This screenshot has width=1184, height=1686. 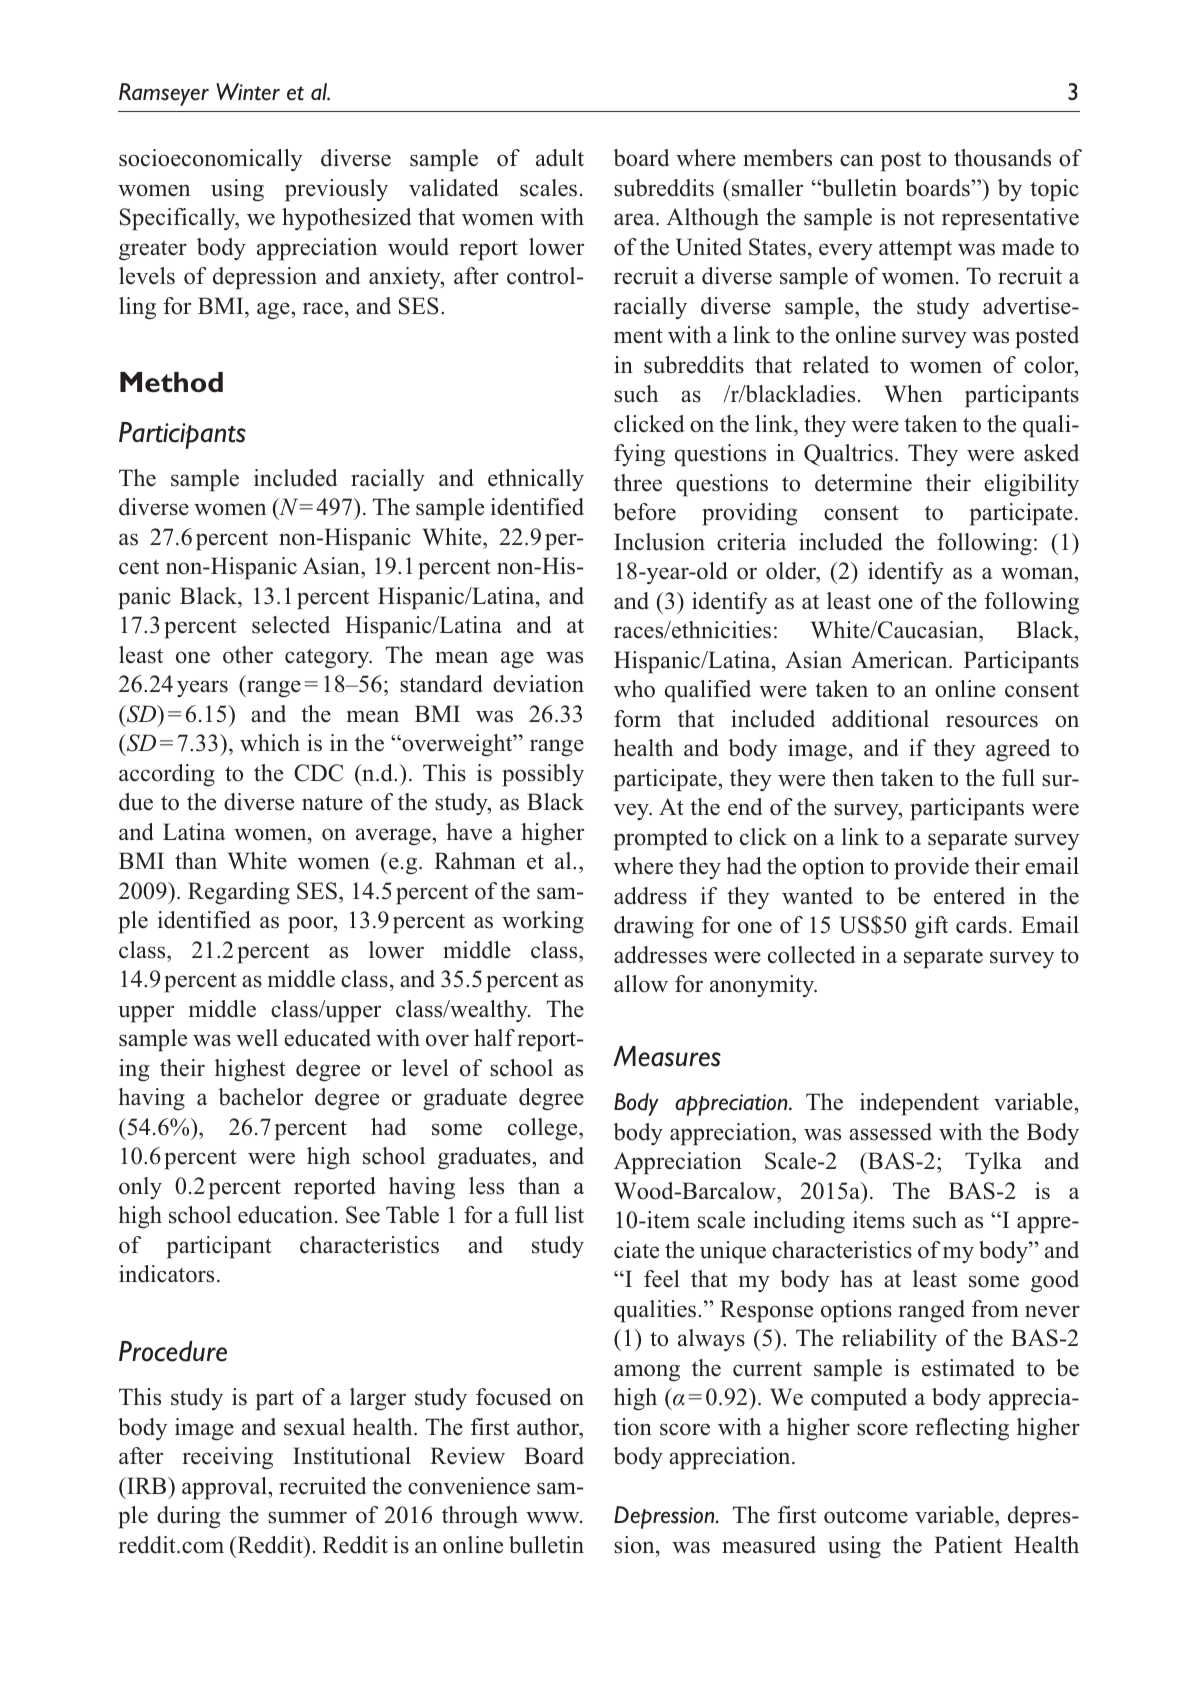 I want to click on selected, so click(x=291, y=625).
